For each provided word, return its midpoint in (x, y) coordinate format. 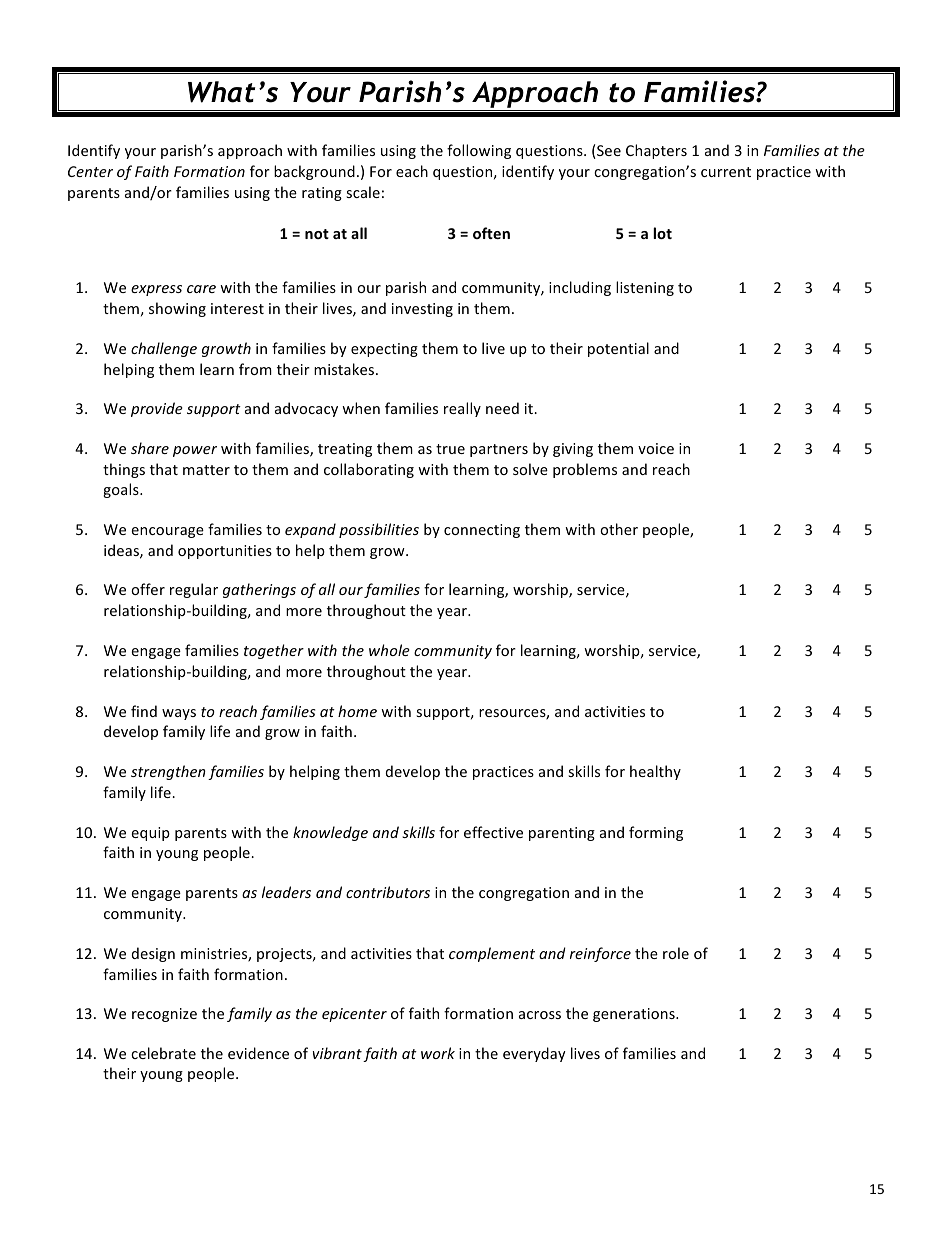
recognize (164, 1015)
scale (363, 192)
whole (389, 650)
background (314, 172)
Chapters (656, 151)
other (619, 529)
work (438, 1053)
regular (194, 590)
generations (635, 1015)
